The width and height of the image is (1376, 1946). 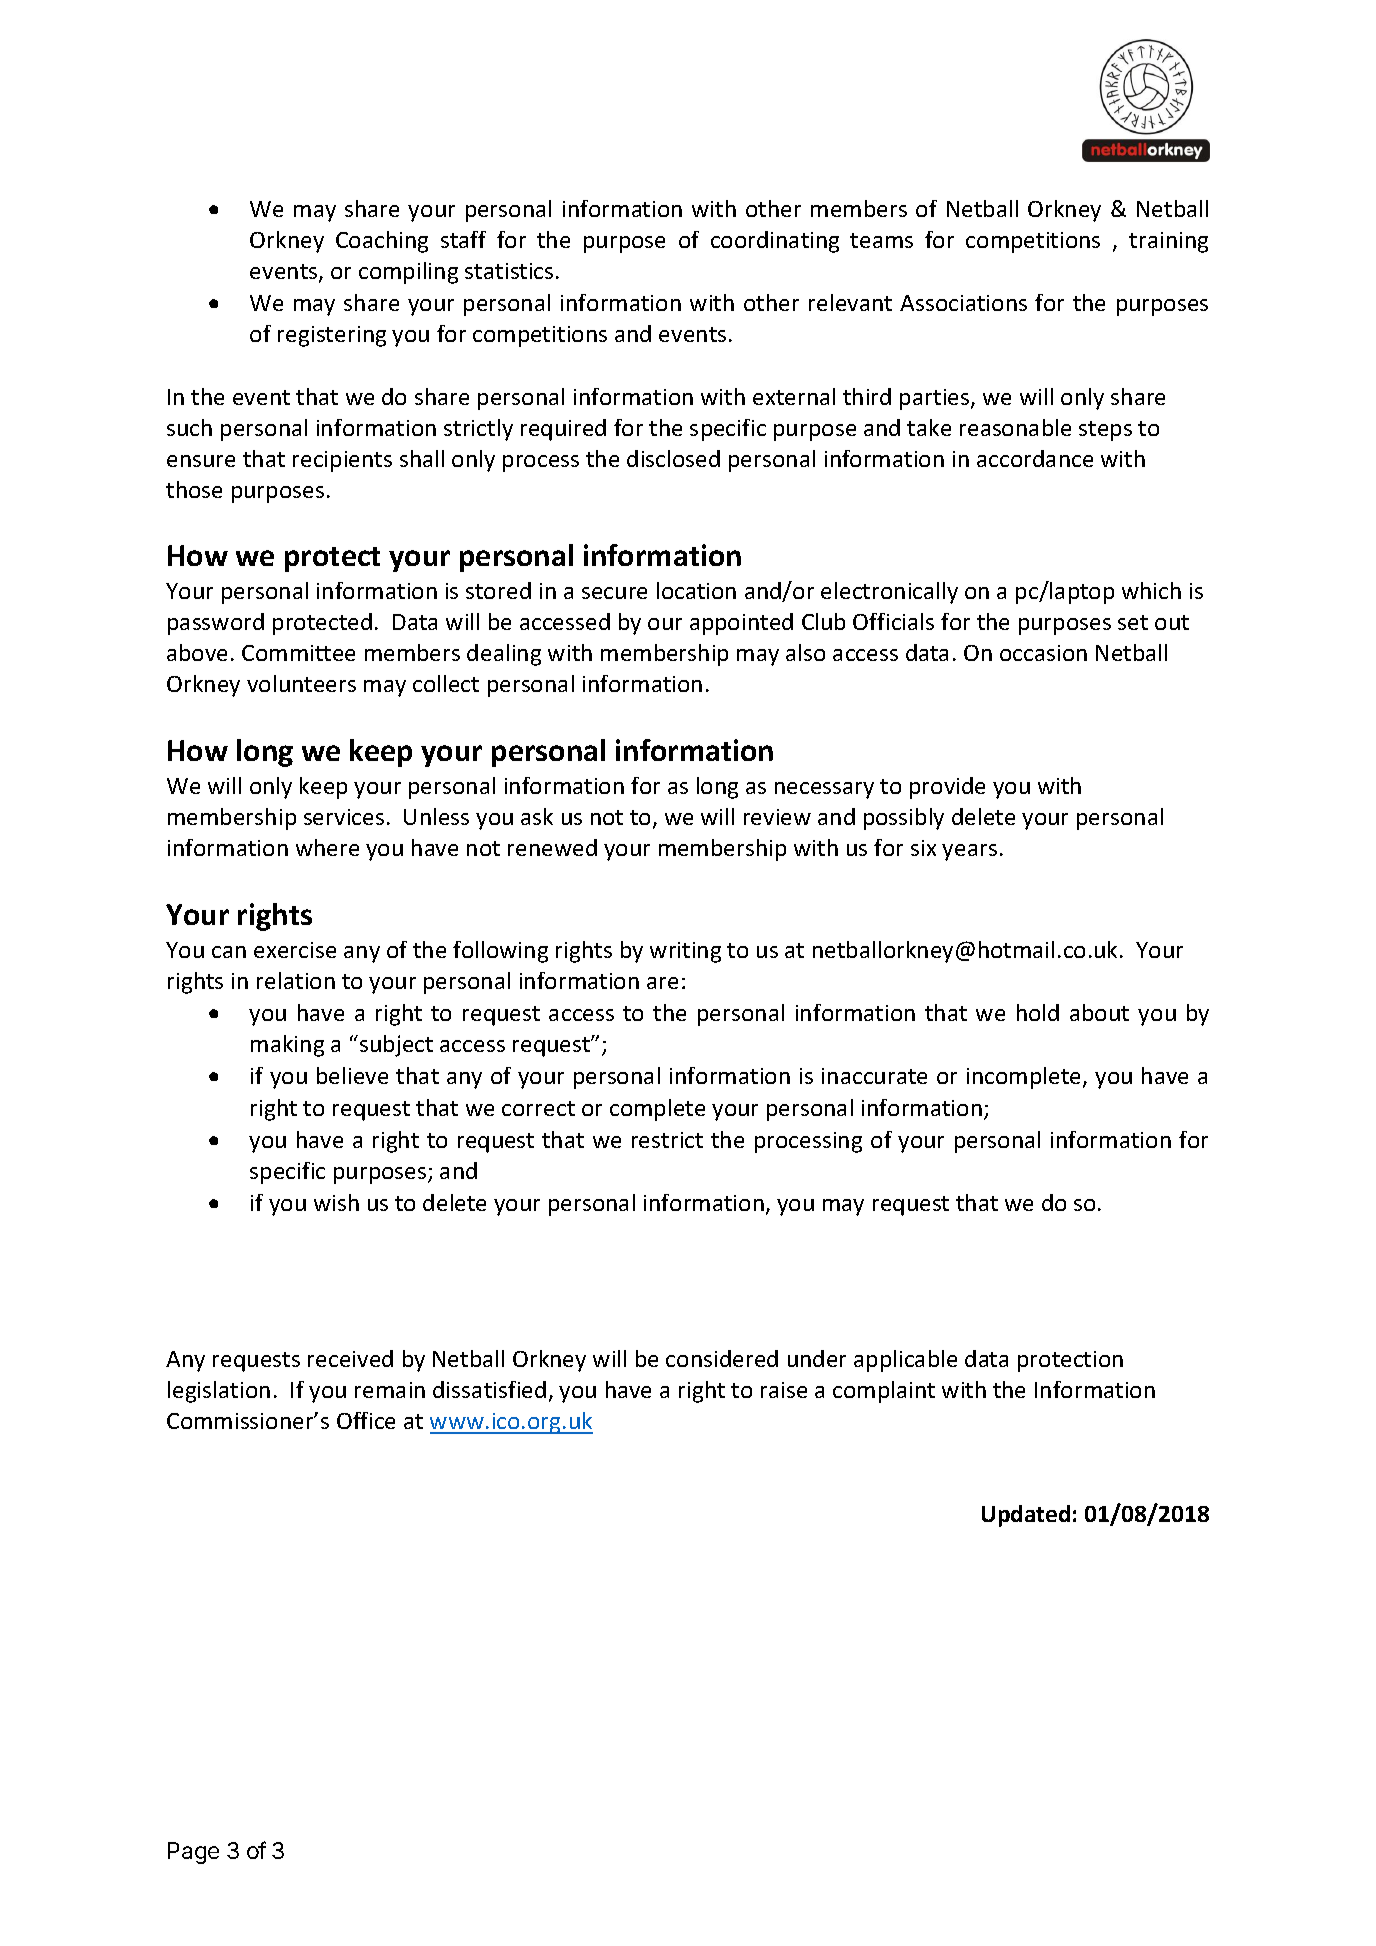 What do you see at coordinates (332, 336) in the image?
I see `registering` at bounding box center [332, 336].
